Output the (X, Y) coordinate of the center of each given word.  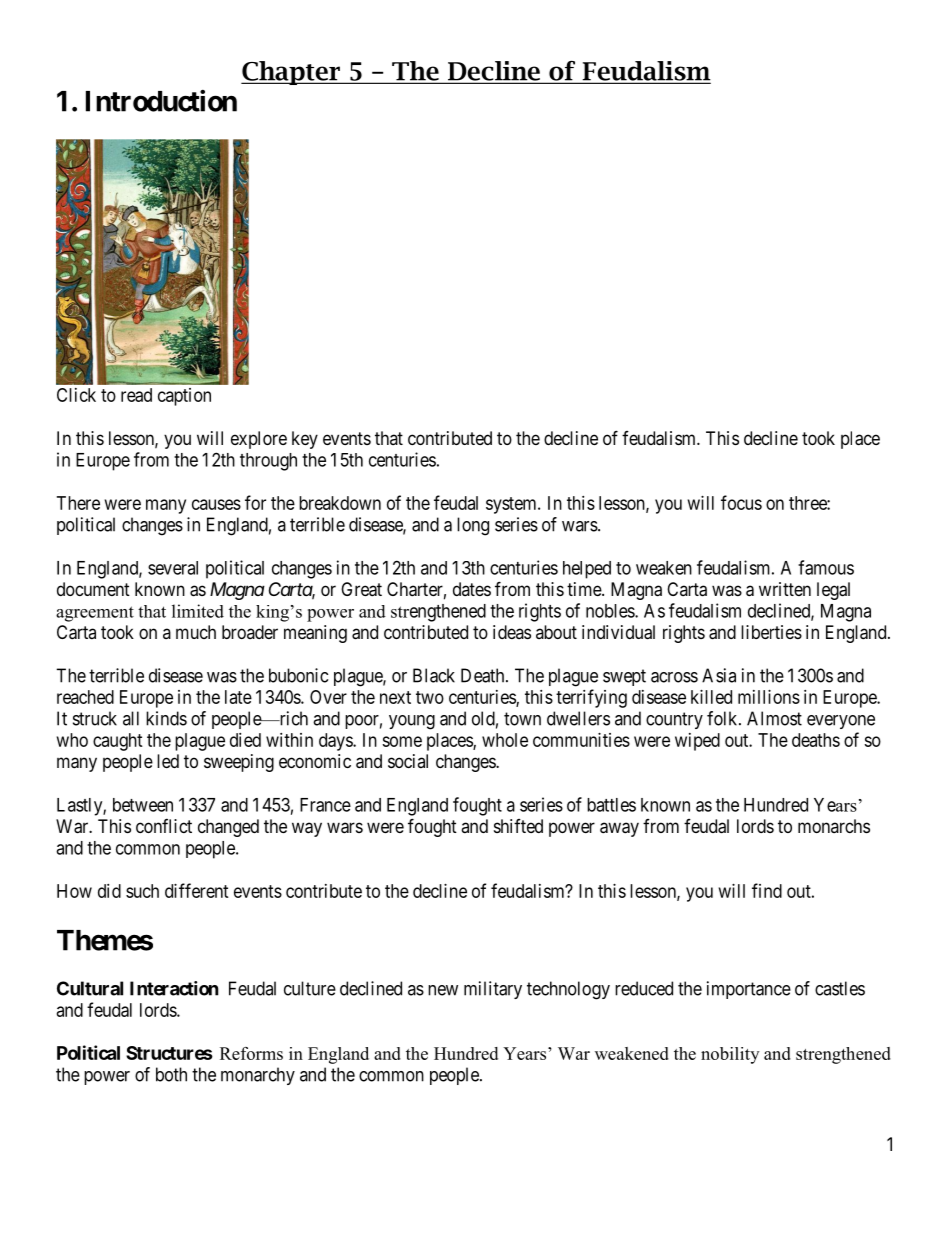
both (171, 1074)
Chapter (291, 73)
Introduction (161, 101)
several (173, 568)
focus (741, 502)
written (785, 589)
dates (472, 589)
